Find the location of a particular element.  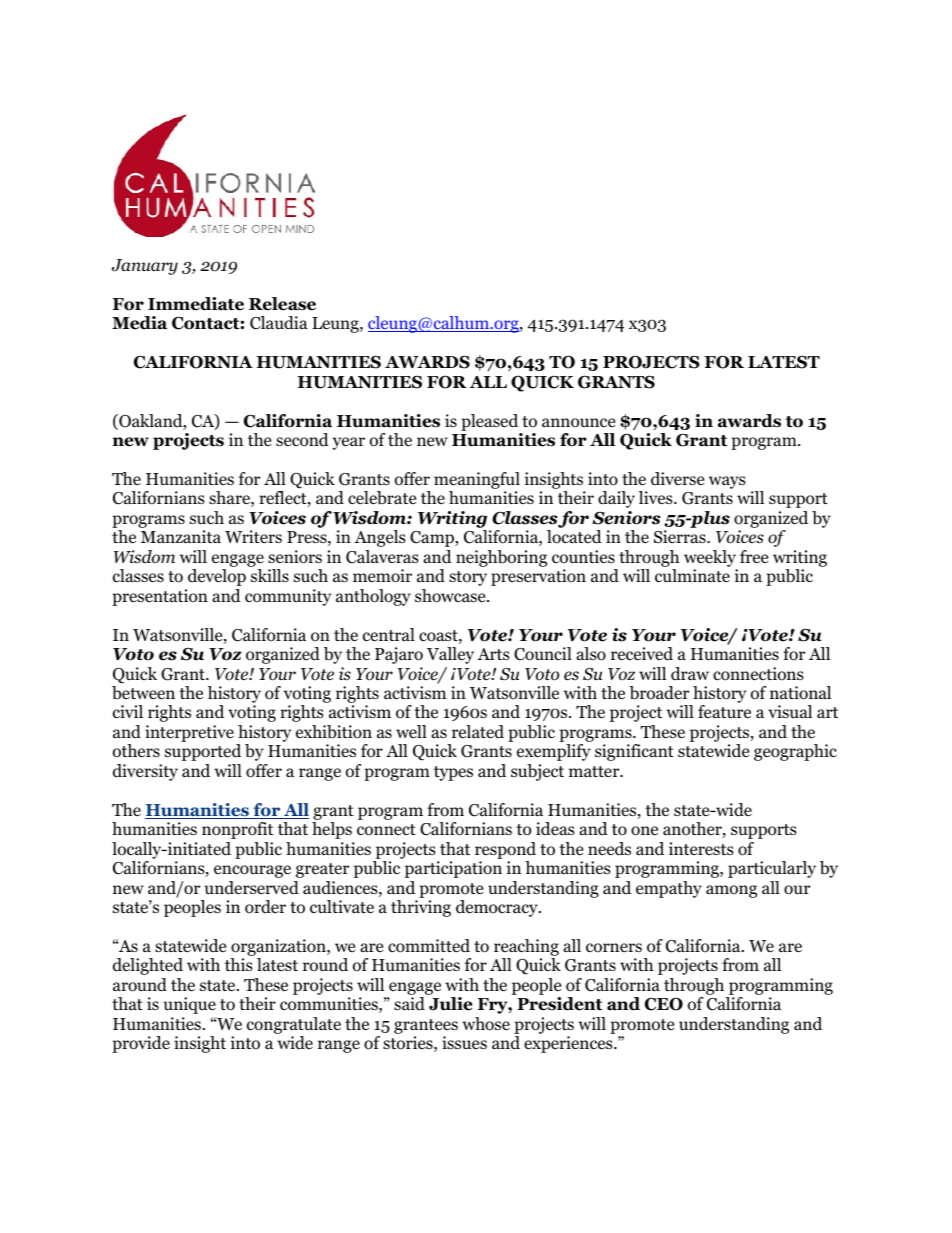

between is located at coordinates (143, 693).
